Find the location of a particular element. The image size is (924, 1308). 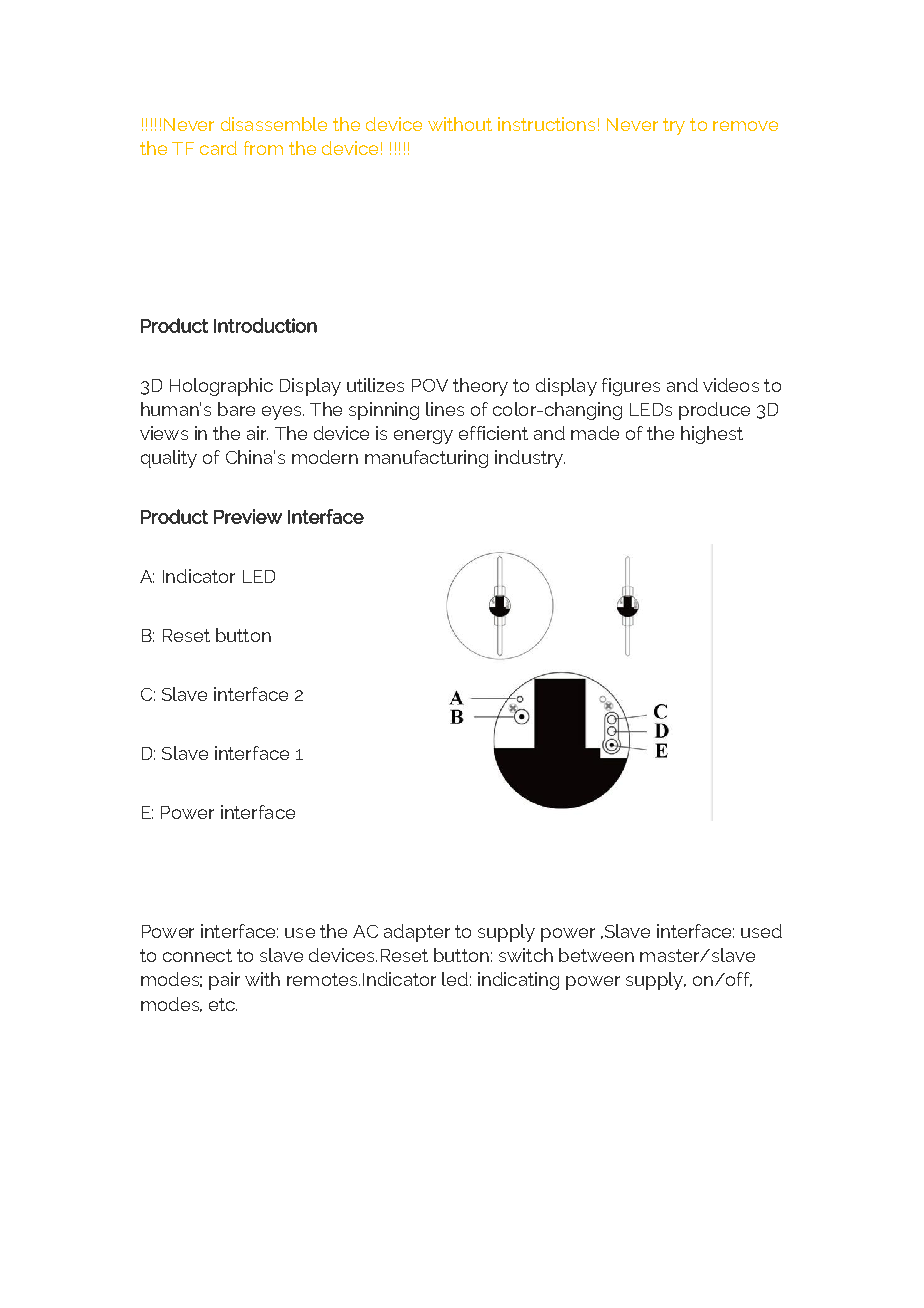

pair is located at coordinates (224, 981).
